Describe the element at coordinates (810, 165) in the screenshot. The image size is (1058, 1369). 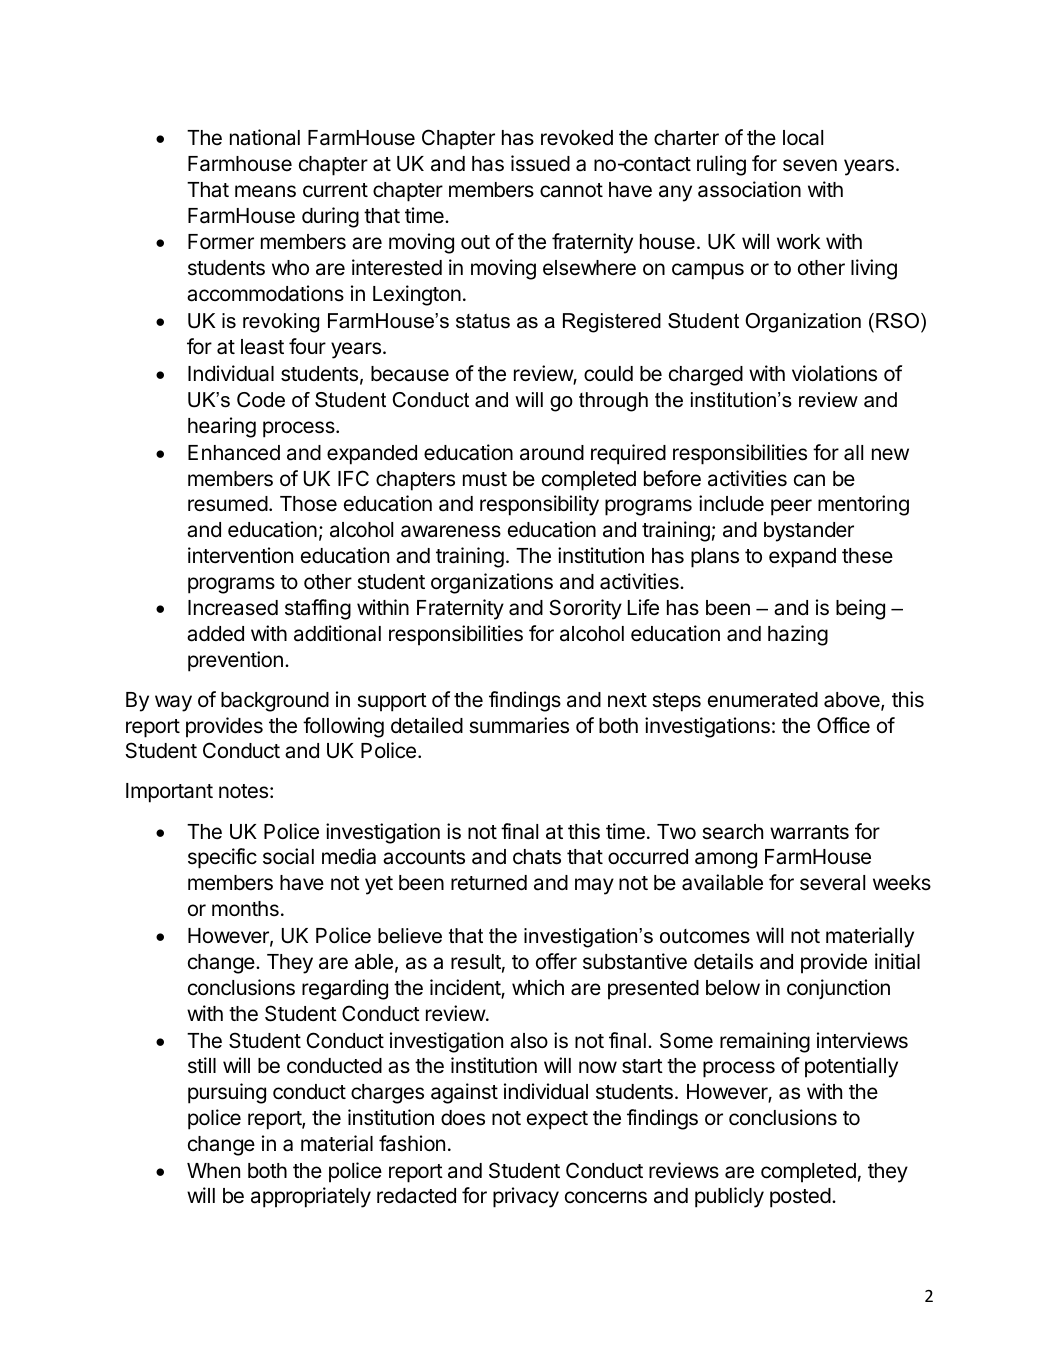
I see `seven` at that location.
